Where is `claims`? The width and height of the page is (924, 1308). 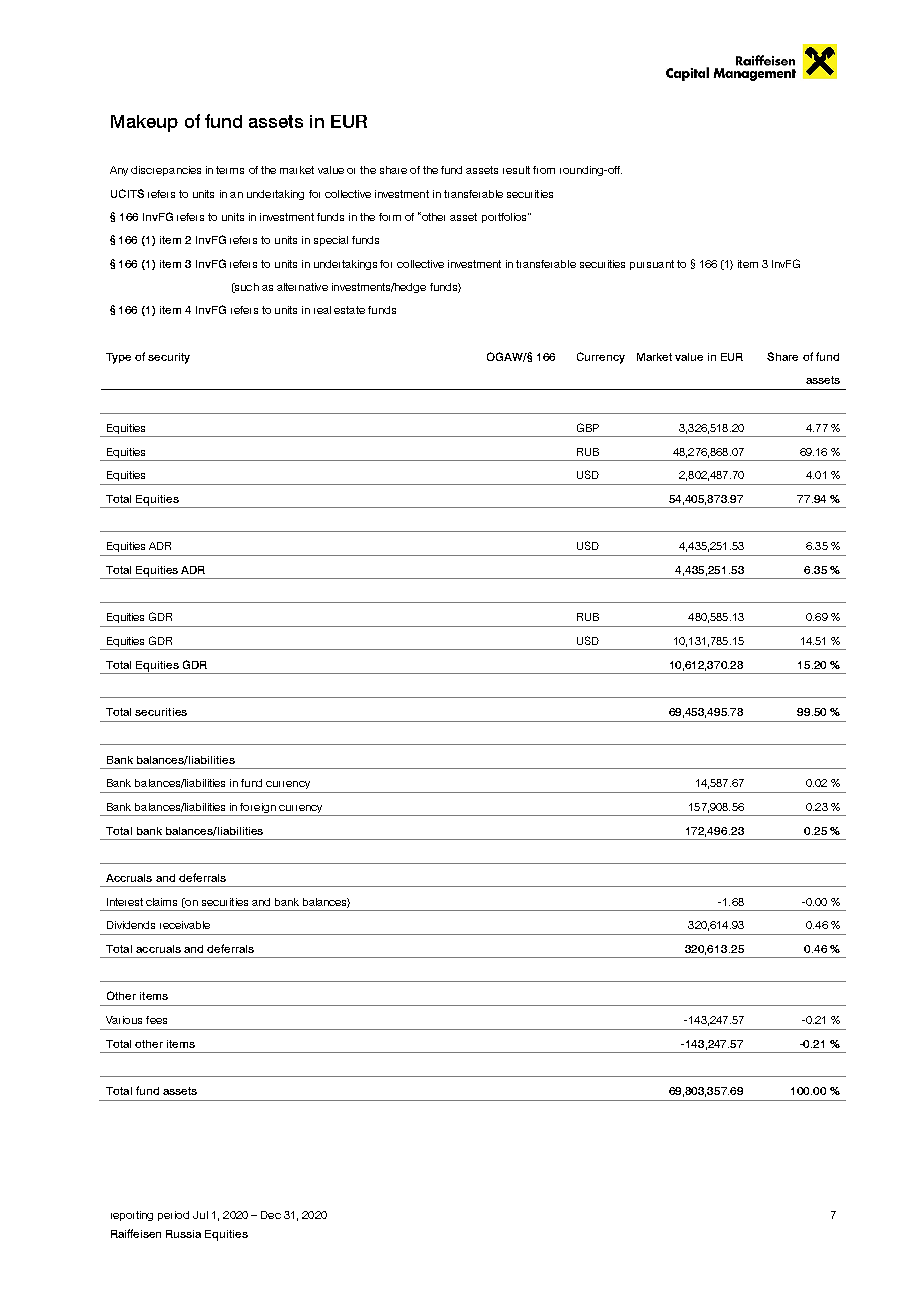 claims is located at coordinates (161, 902).
